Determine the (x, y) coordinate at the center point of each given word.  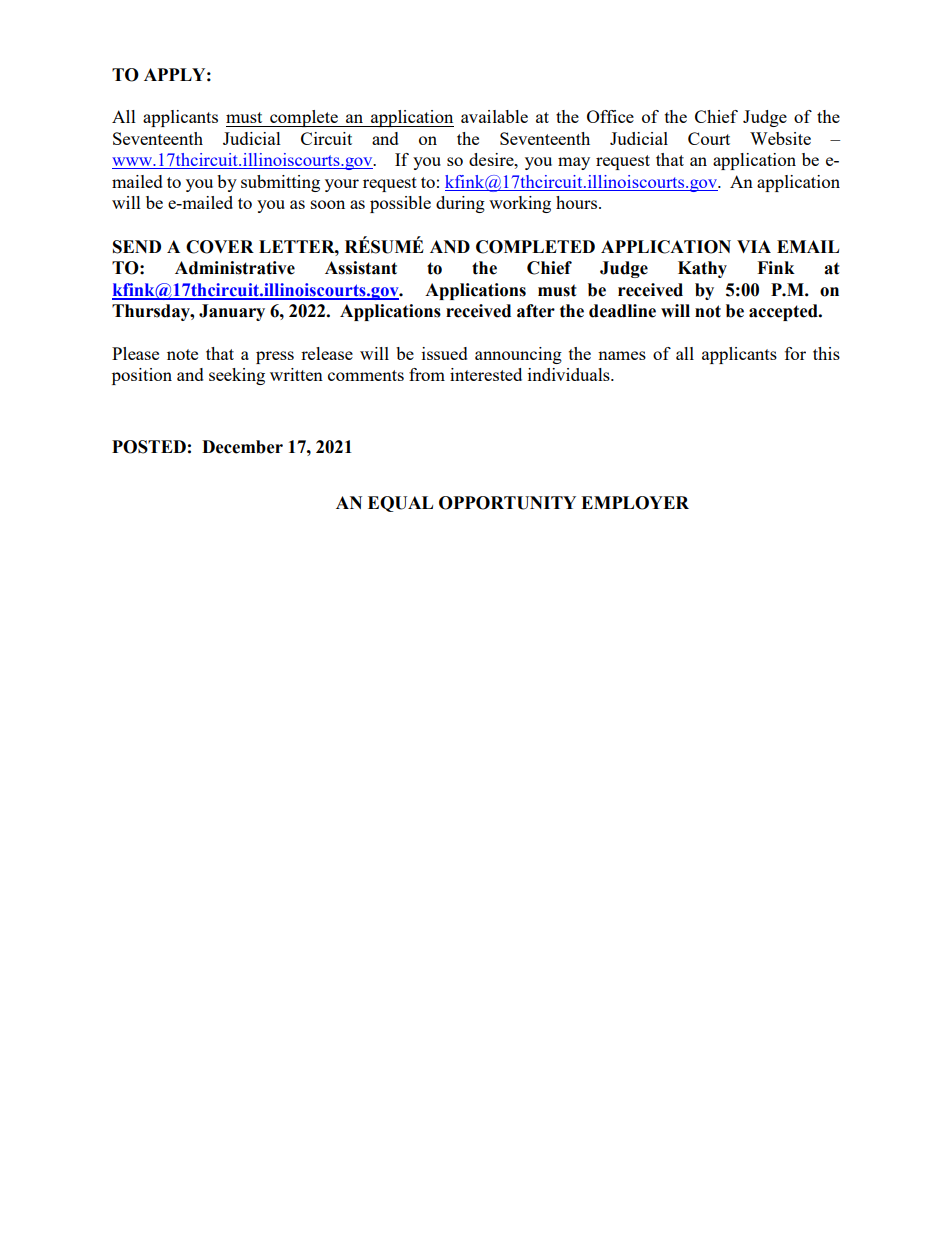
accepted (784, 312)
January (232, 312)
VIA (754, 246)
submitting (280, 183)
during (460, 204)
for (795, 353)
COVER (220, 247)
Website (780, 138)
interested (486, 374)
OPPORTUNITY (507, 503)
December (242, 447)
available (494, 116)
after (536, 311)
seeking (237, 376)
